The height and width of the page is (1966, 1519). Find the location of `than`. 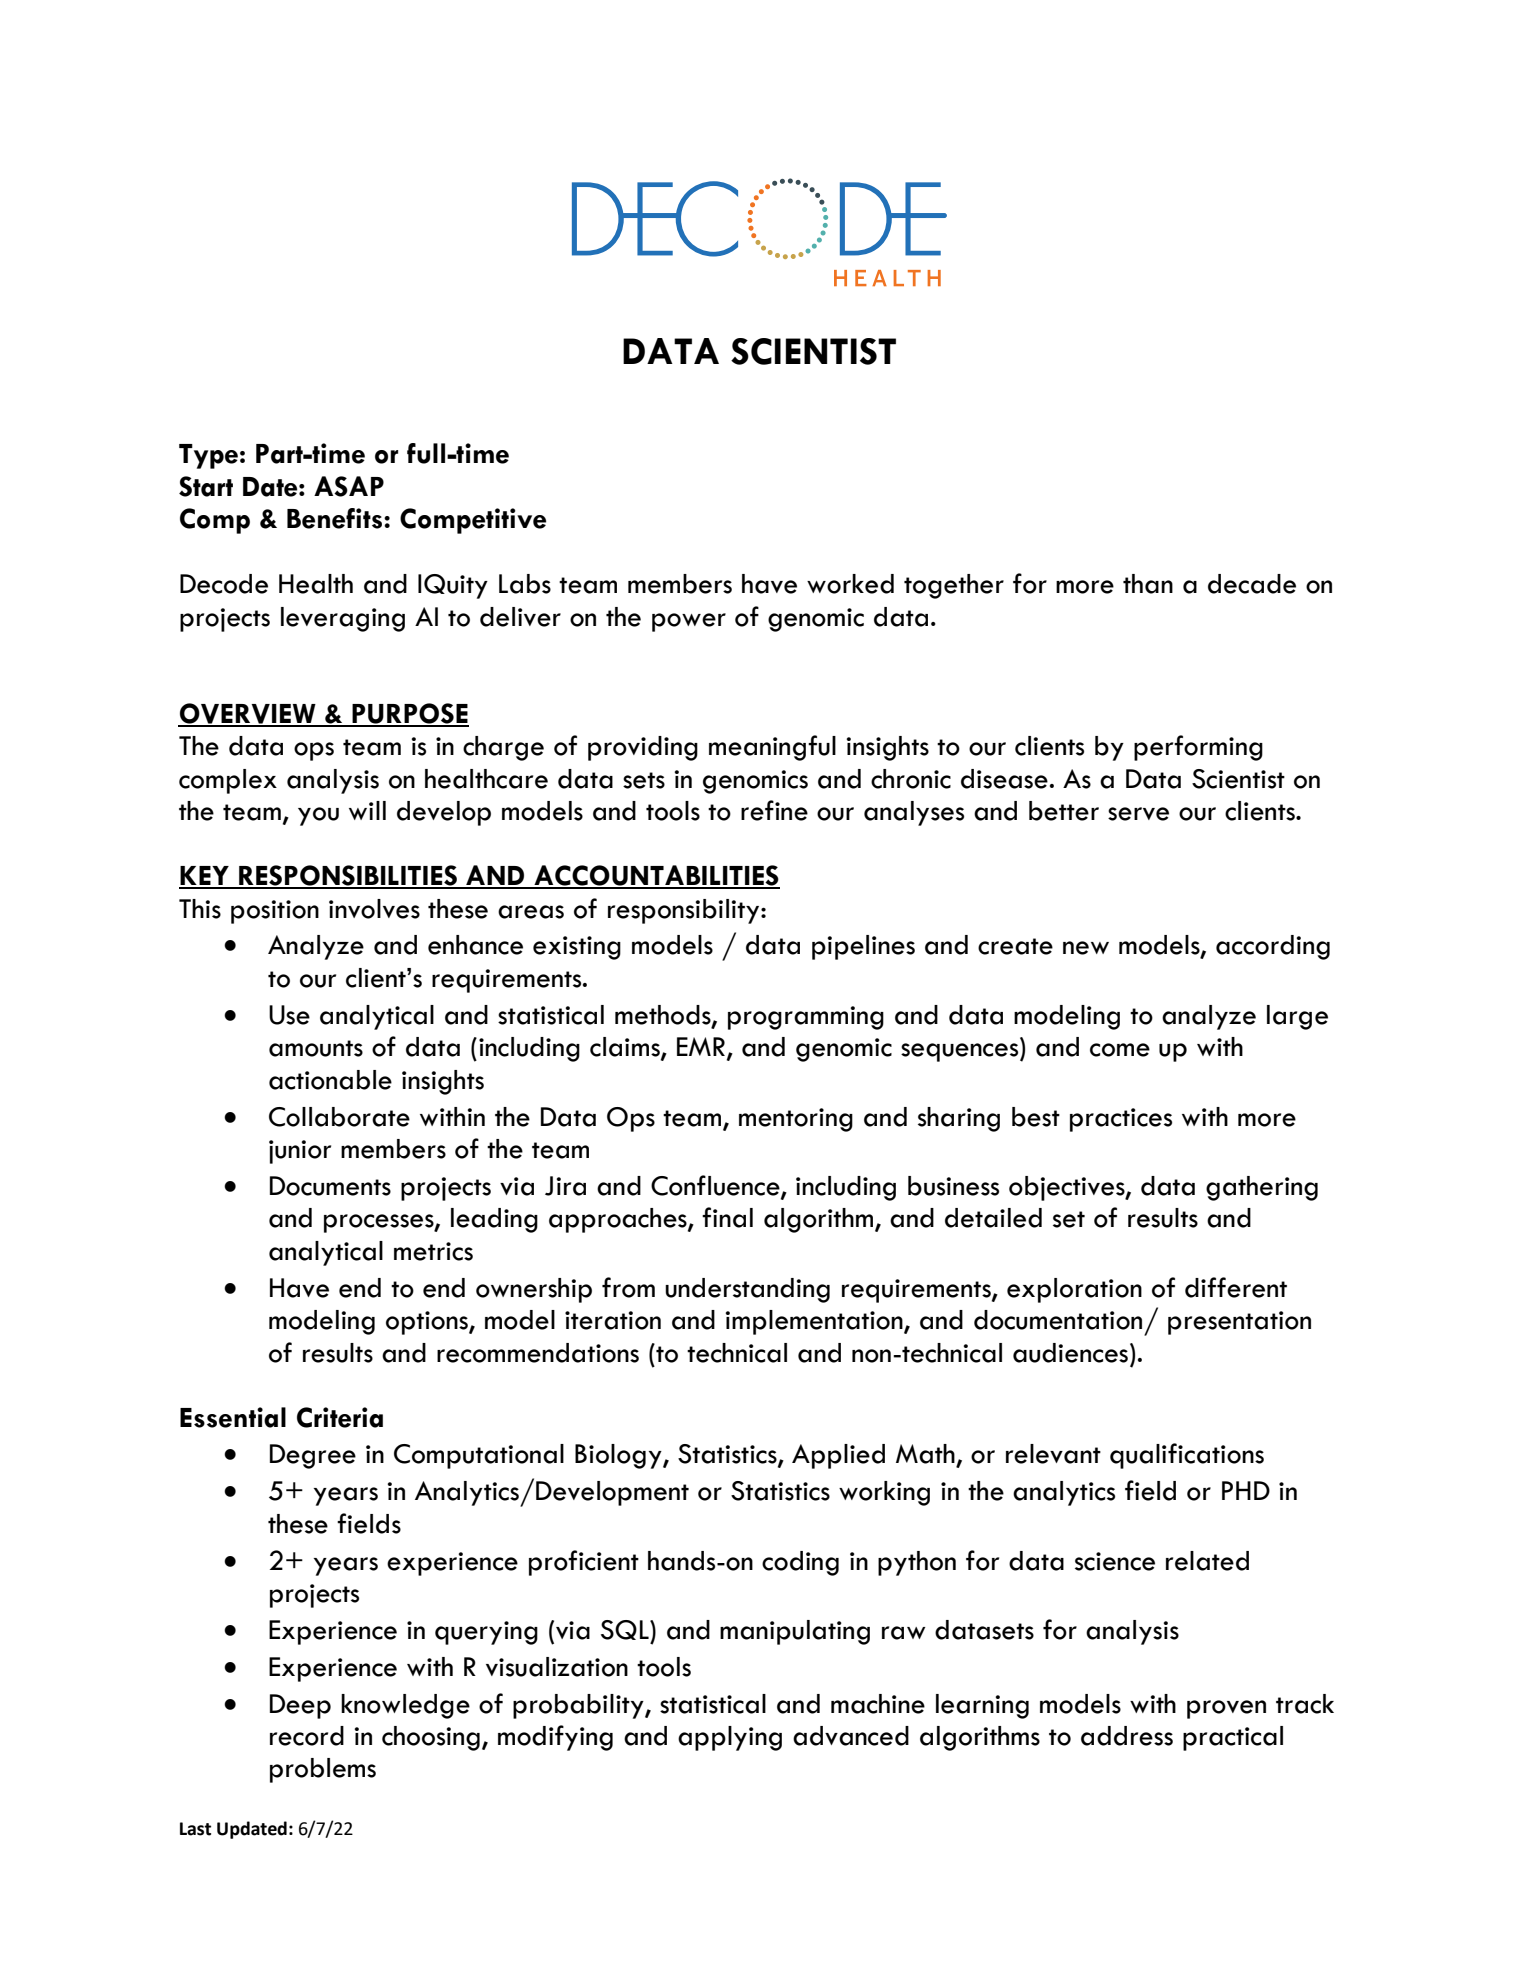

than is located at coordinates (1148, 584).
